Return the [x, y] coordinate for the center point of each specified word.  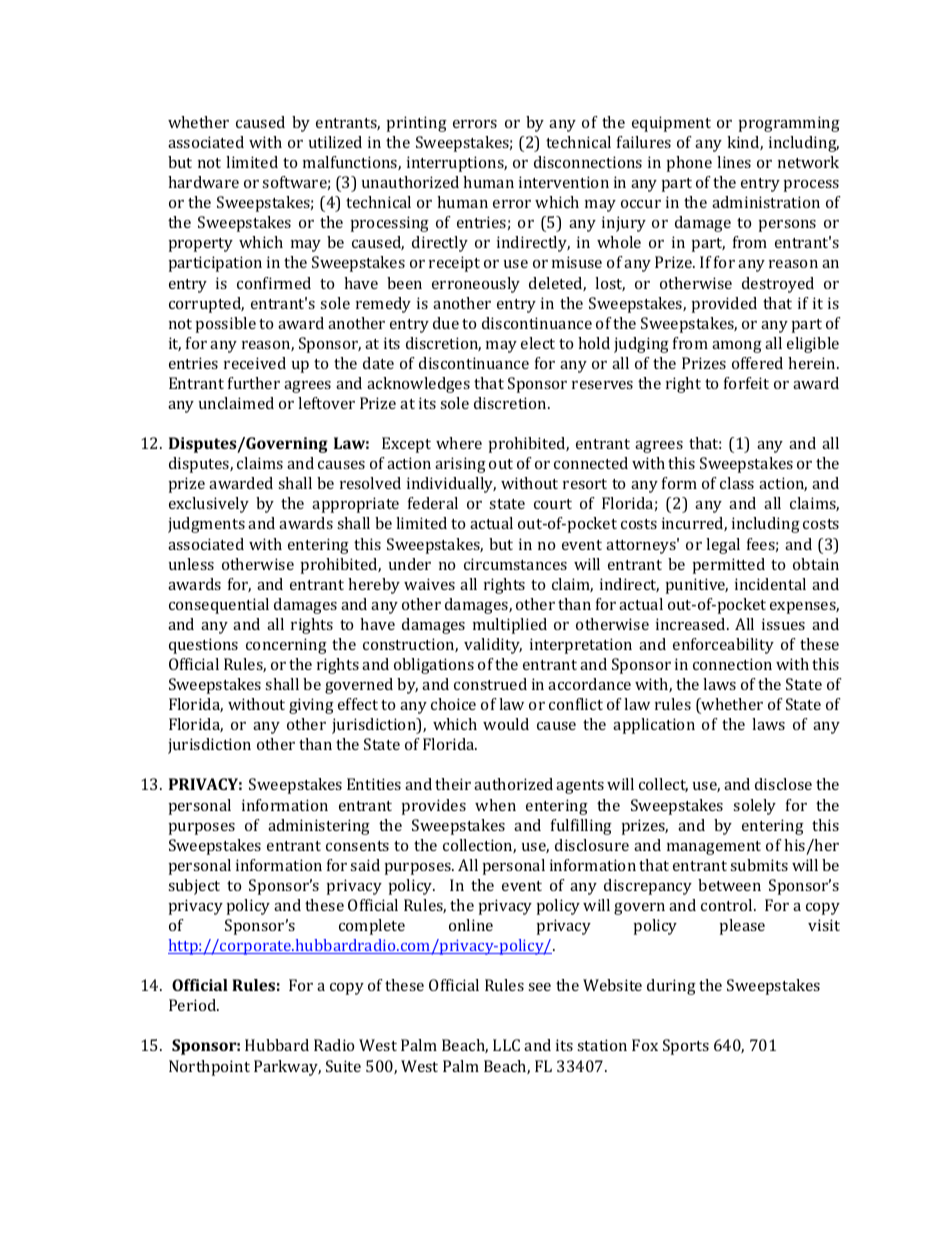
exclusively [209, 505]
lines [734, 162]
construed [490, 684]
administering [319, 827]
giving [311, 706]
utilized [335, 142]
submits [759, 865]
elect [538, 343]
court [553, 504]
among [737, 347]
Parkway [287, 1068]
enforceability [723, 646]
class [737, 483]
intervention [564, 182]
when [495, 805]
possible [226, 325]
